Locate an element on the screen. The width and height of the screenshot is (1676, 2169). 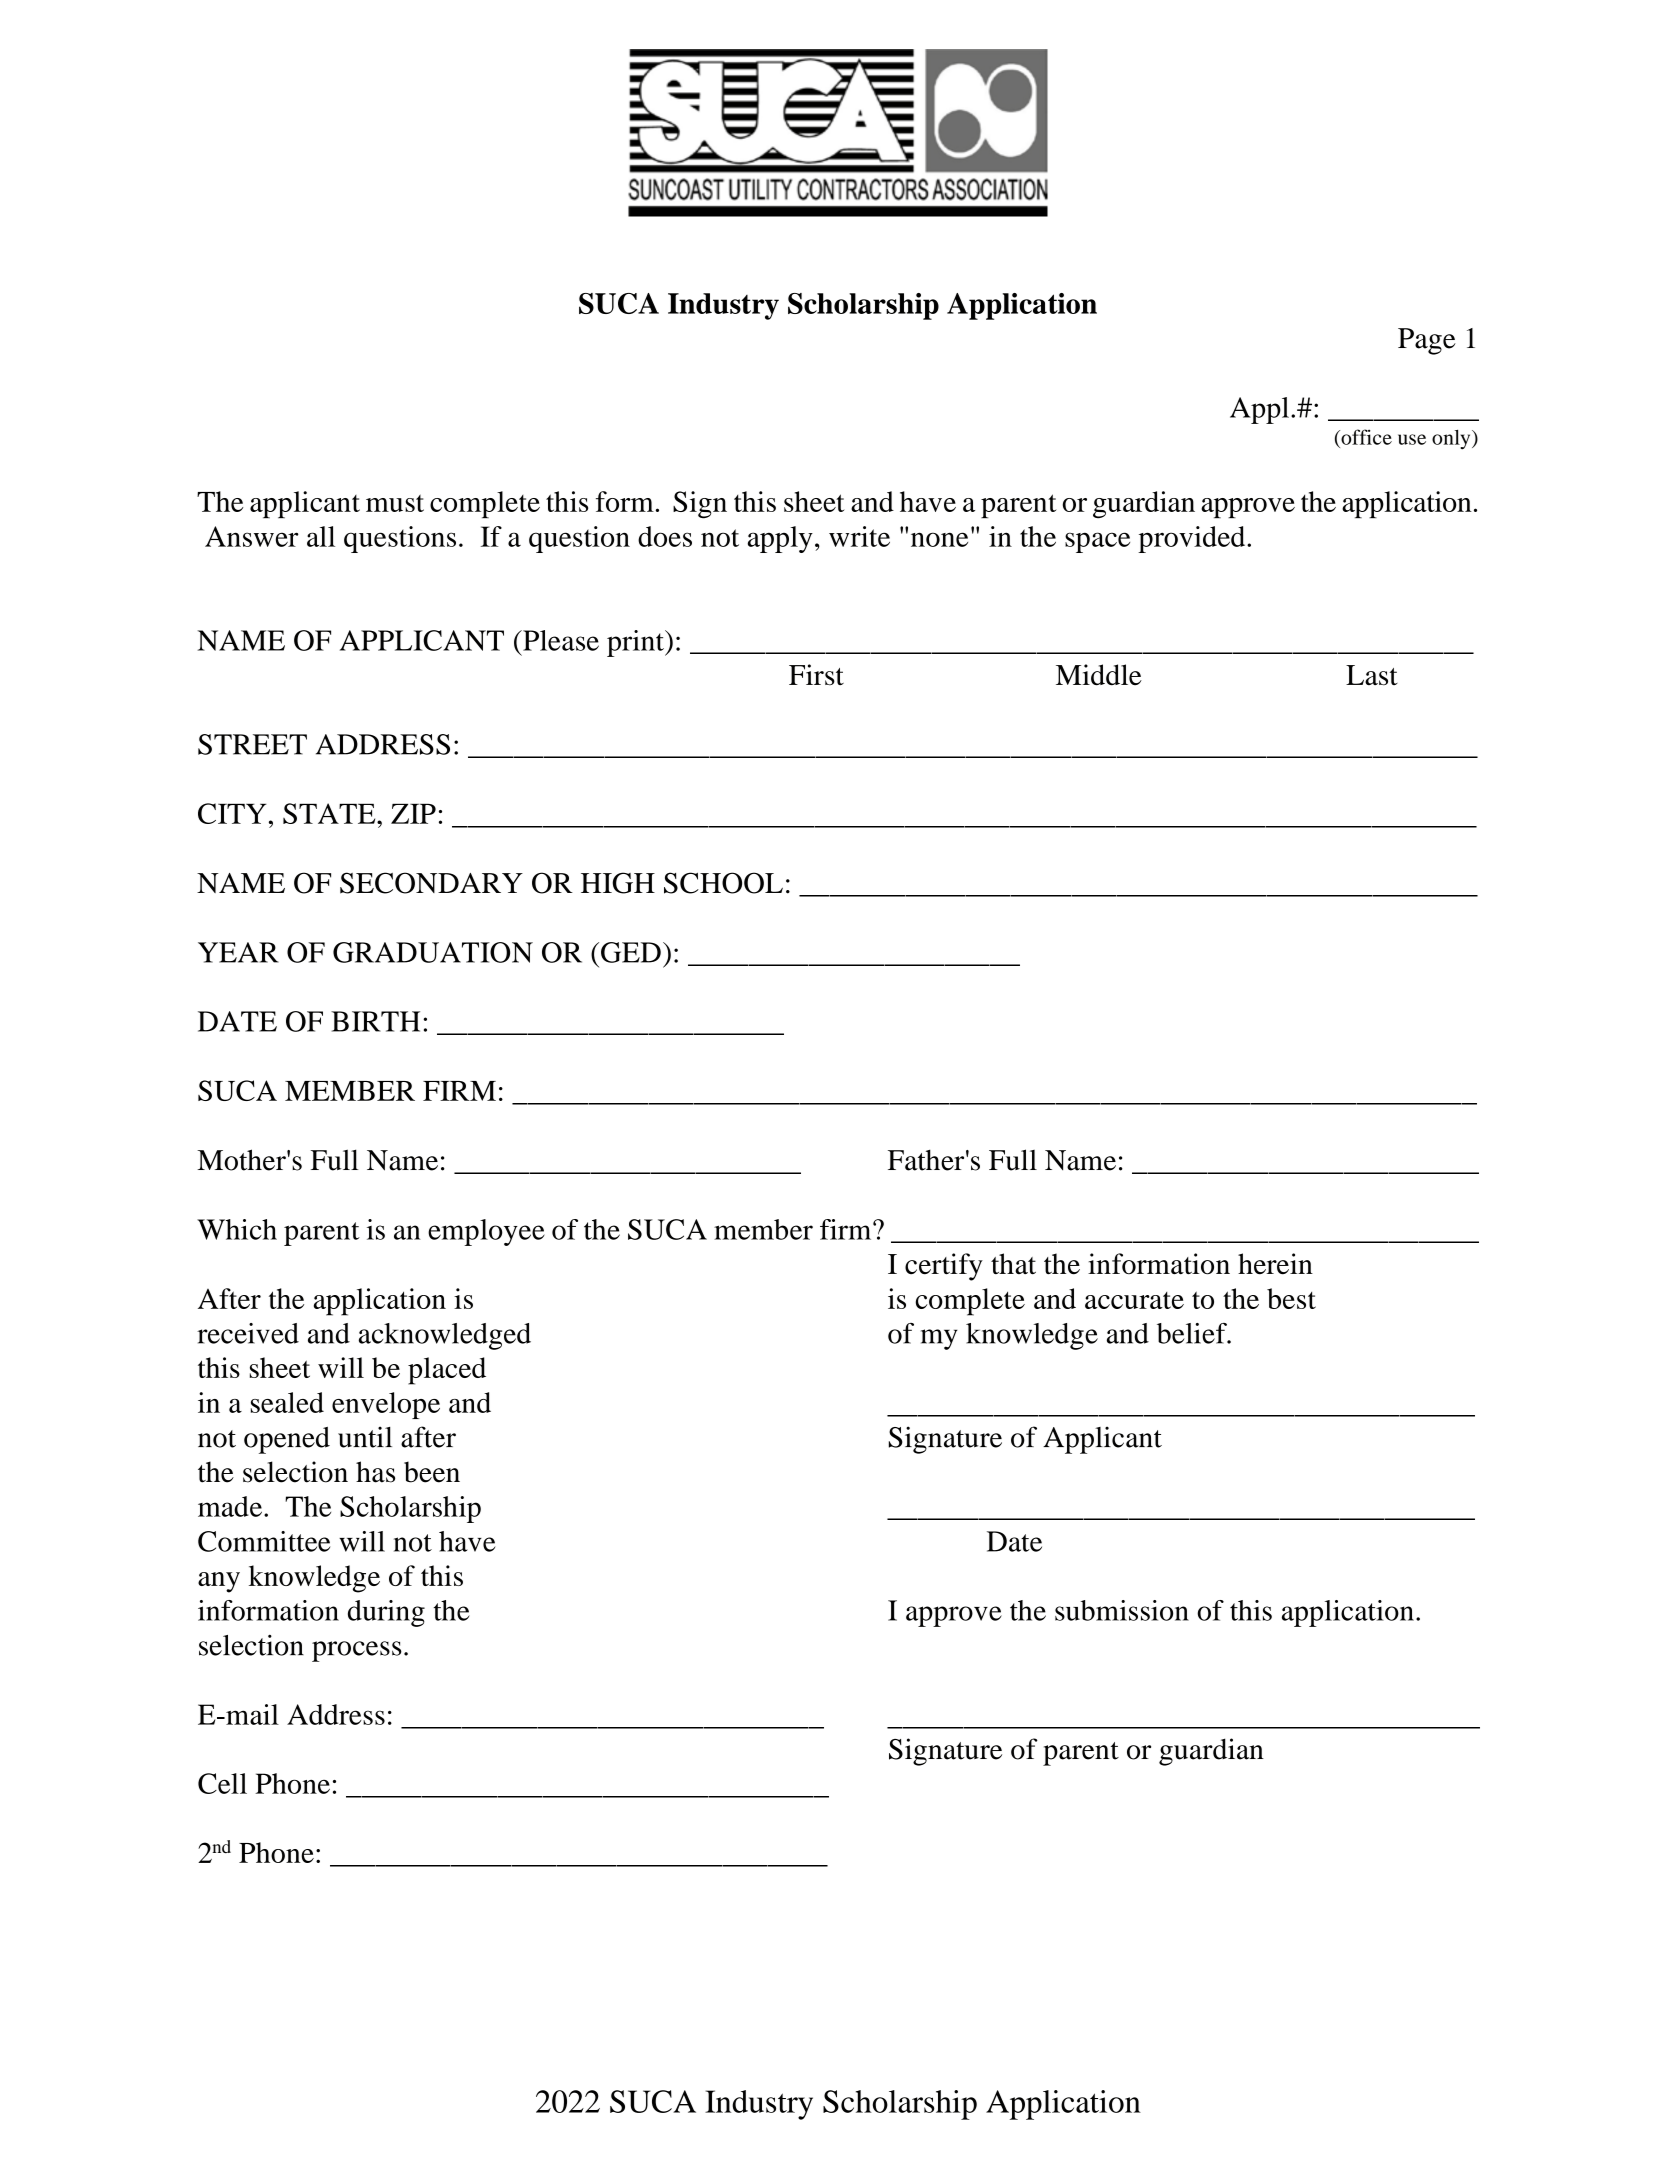
SCHOOL is located at coordinates (723, 883).
